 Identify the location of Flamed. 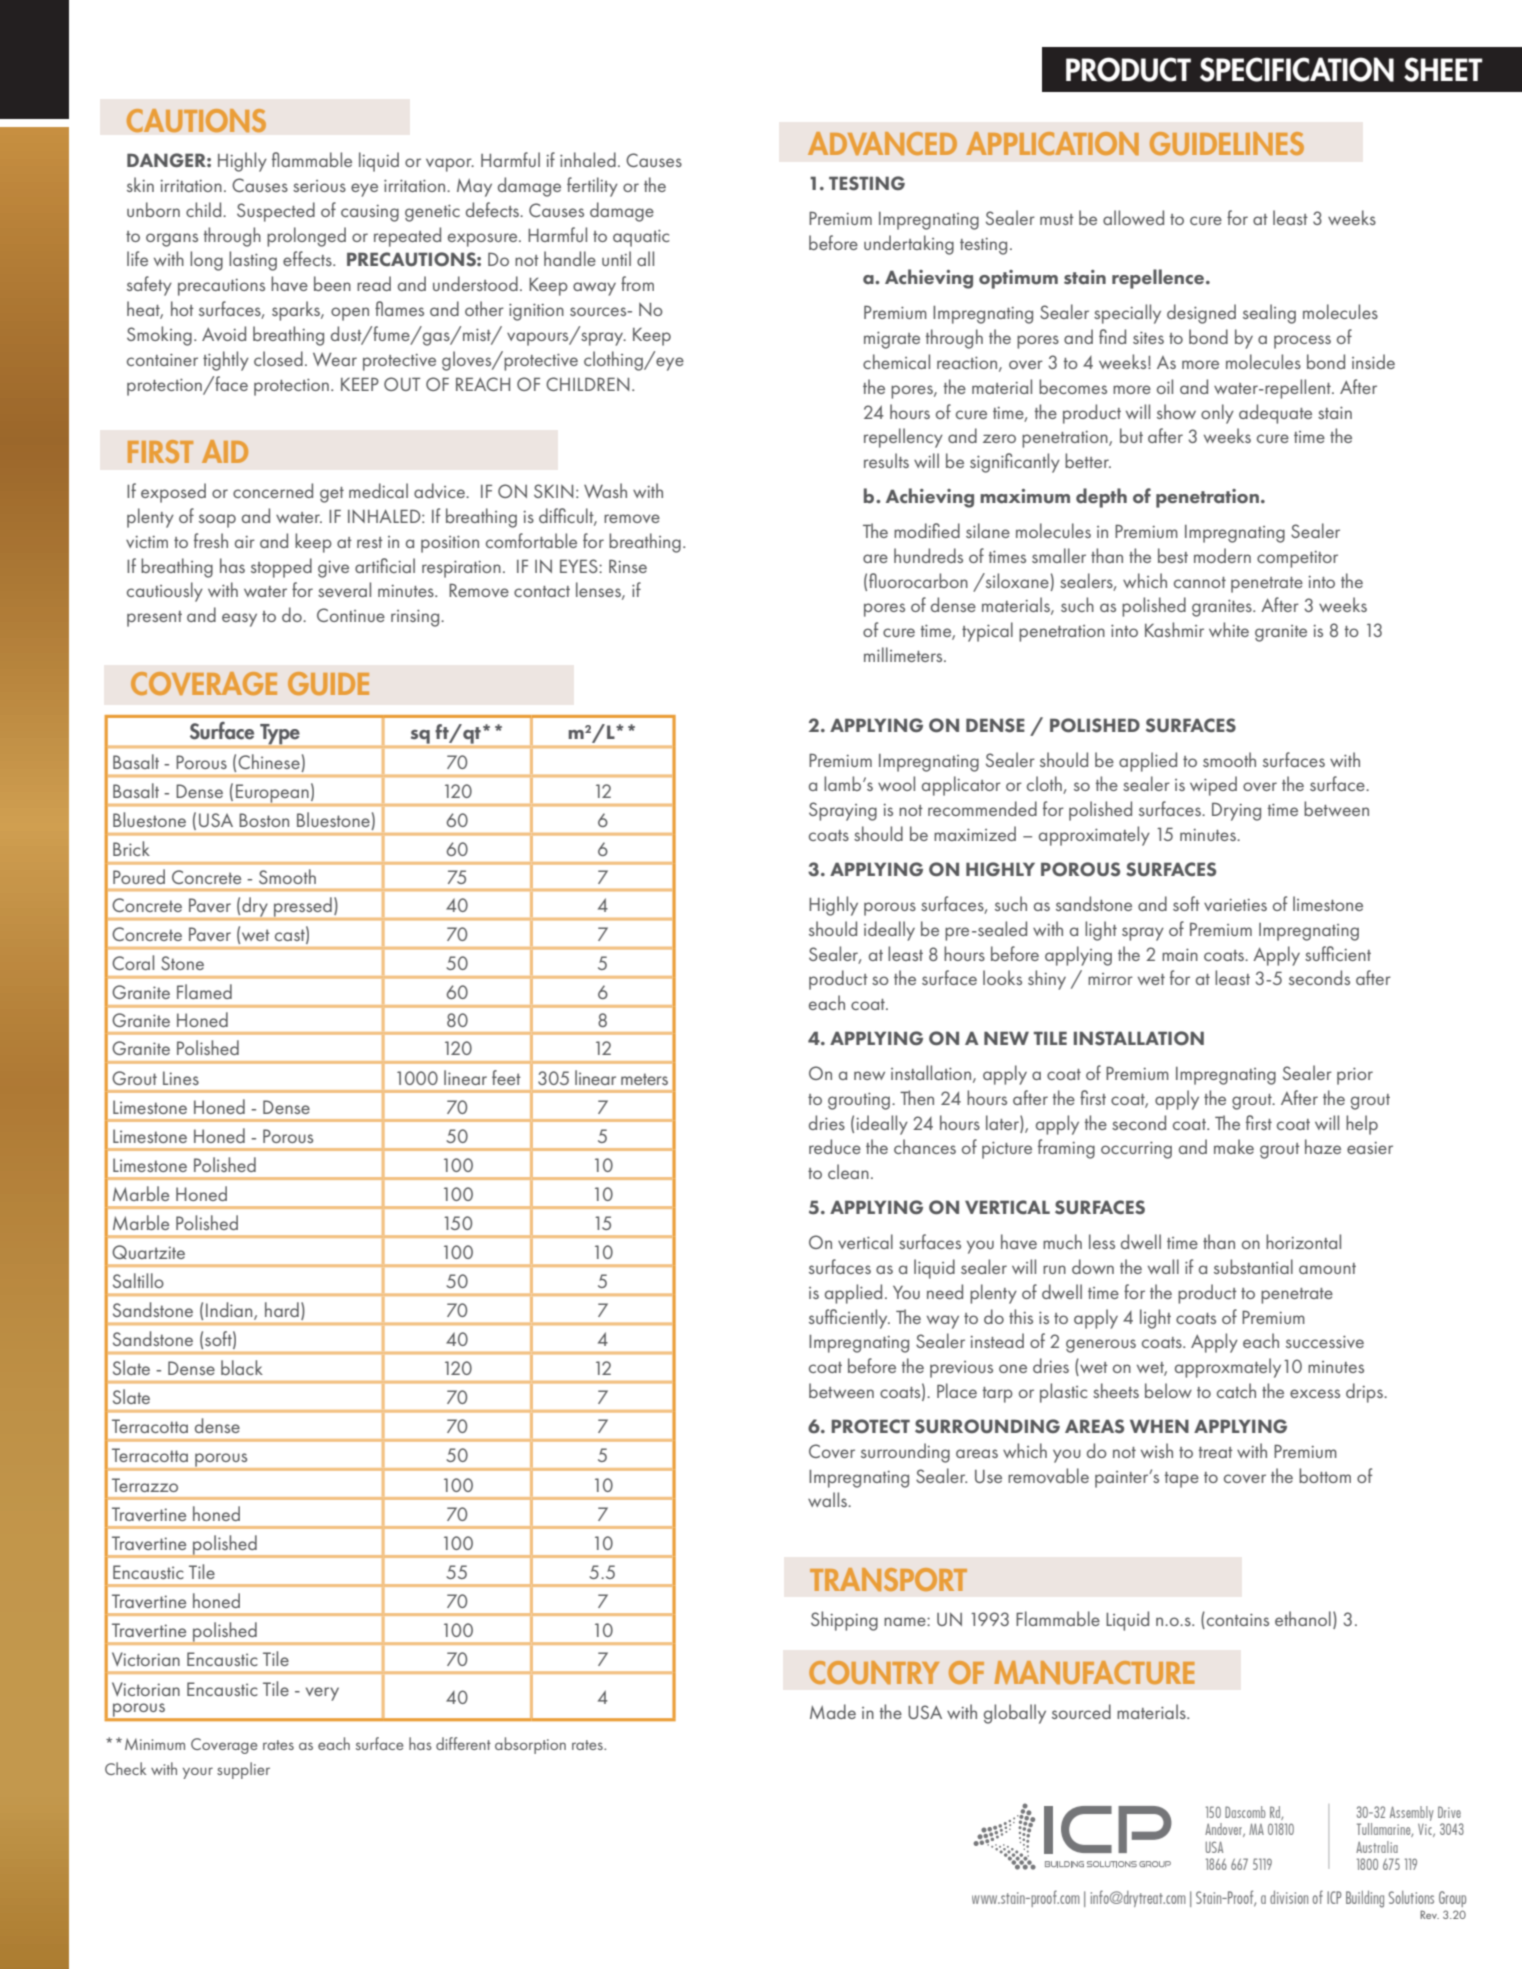
(204, 991).
